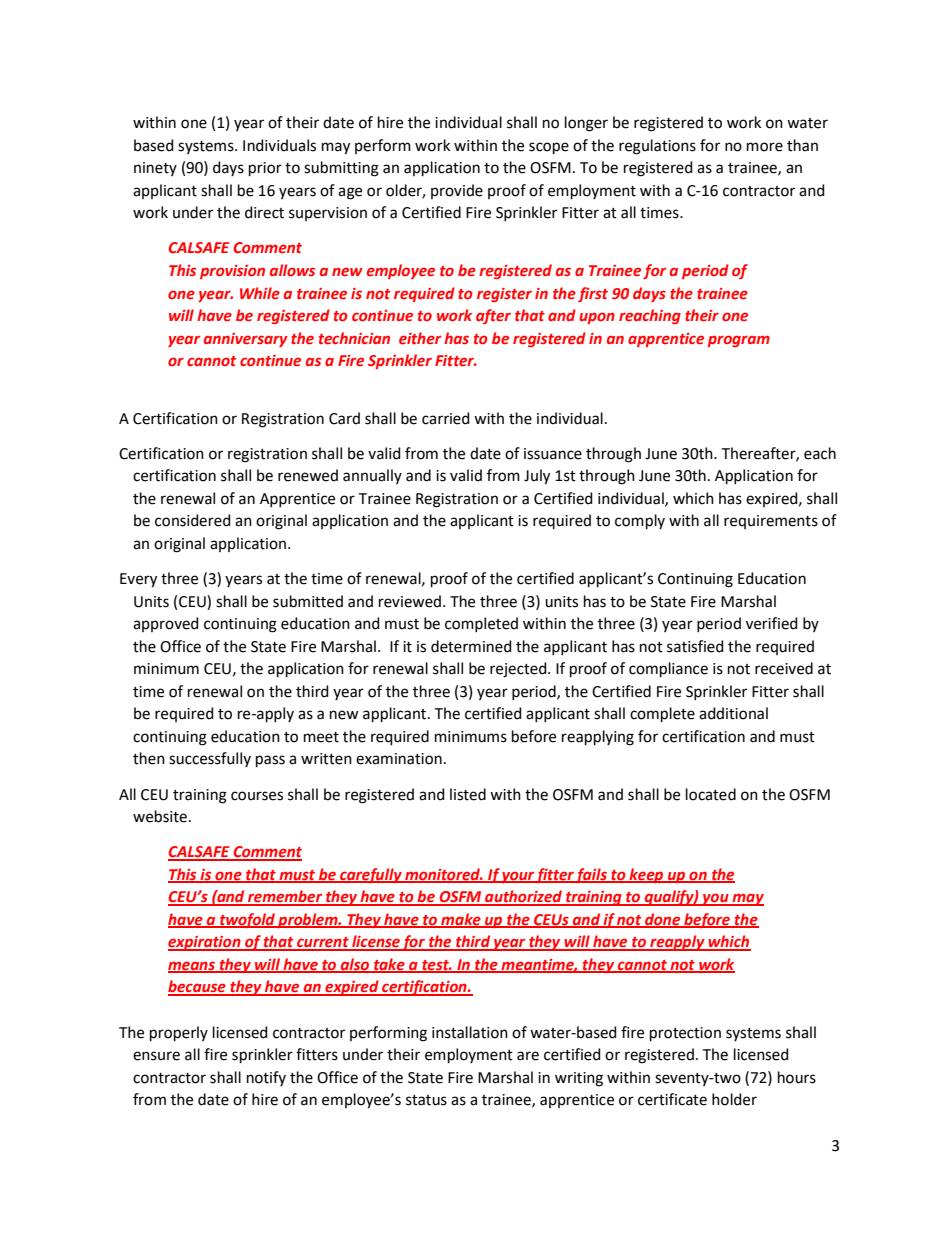 This screenshot has width=952, height=1233. I want to click on provide, so click(457, 191).
